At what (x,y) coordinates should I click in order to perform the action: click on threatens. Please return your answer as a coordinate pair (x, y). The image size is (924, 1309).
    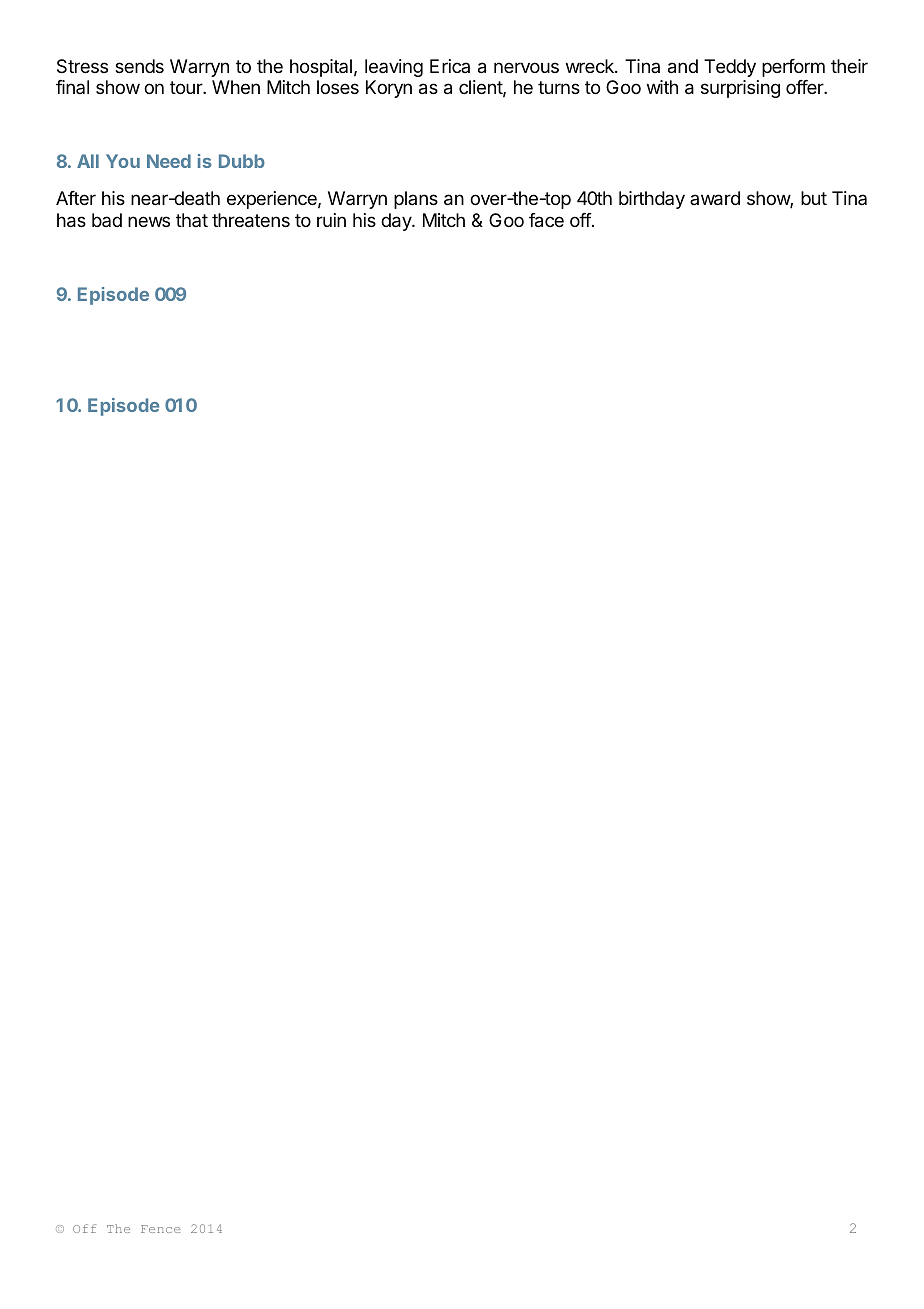
    Looking at the image, I should click on (251, 220).
